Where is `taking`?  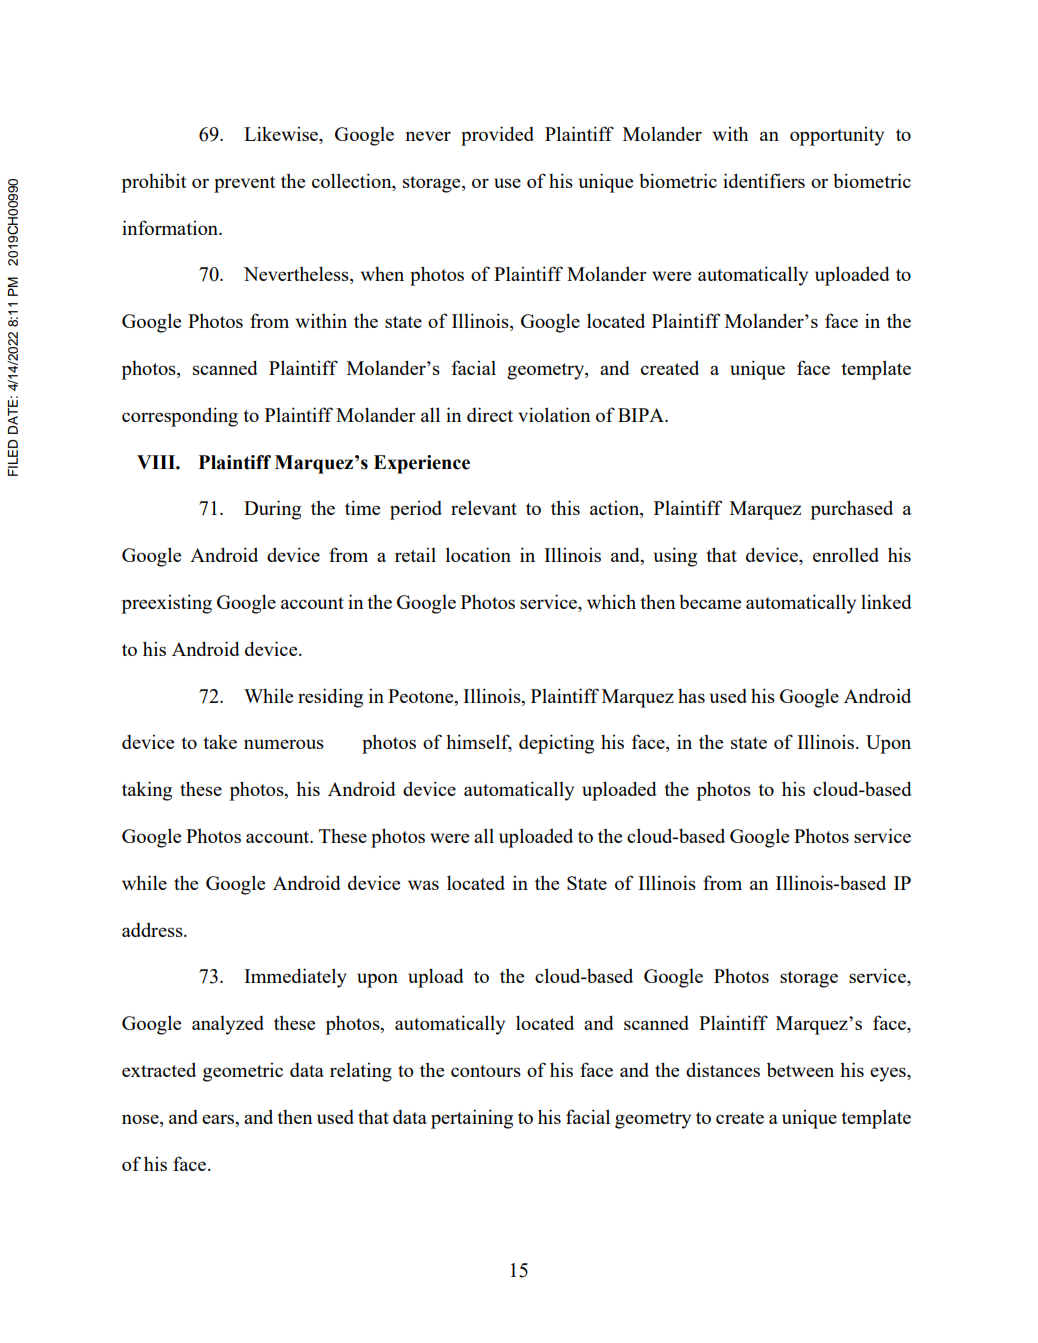 taking is located at coordinates (147, 791).
